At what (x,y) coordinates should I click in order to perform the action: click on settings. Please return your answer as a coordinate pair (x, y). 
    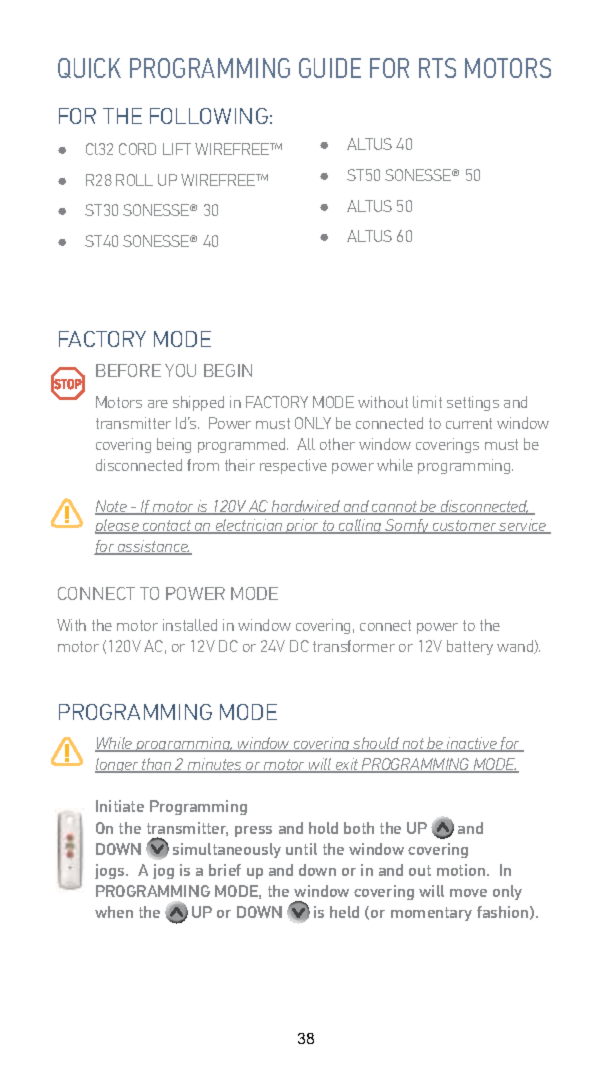
    Looking at the image, I should click on (473, 403).
